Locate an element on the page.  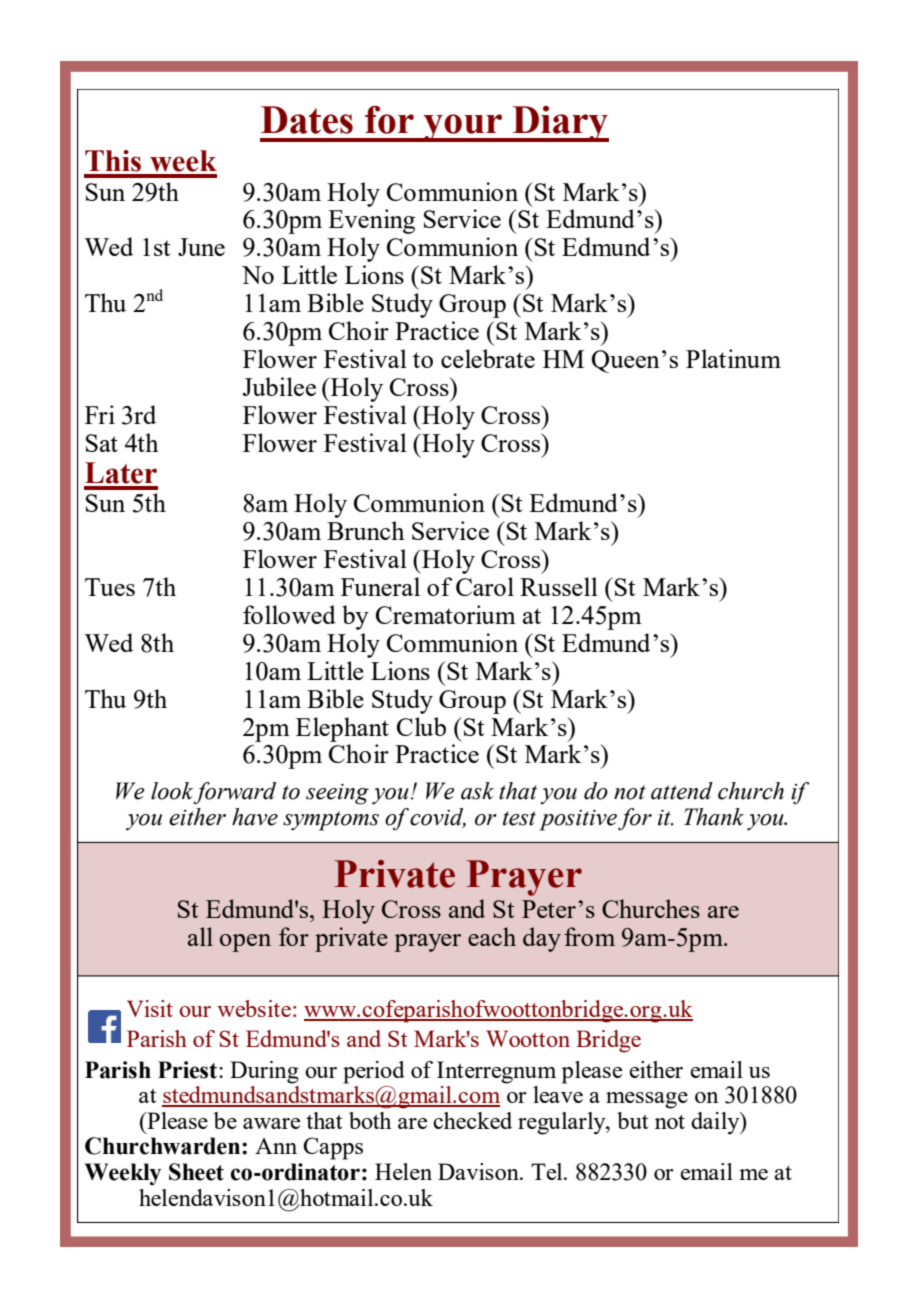
Brunch is located at coordinates (366, 530).
